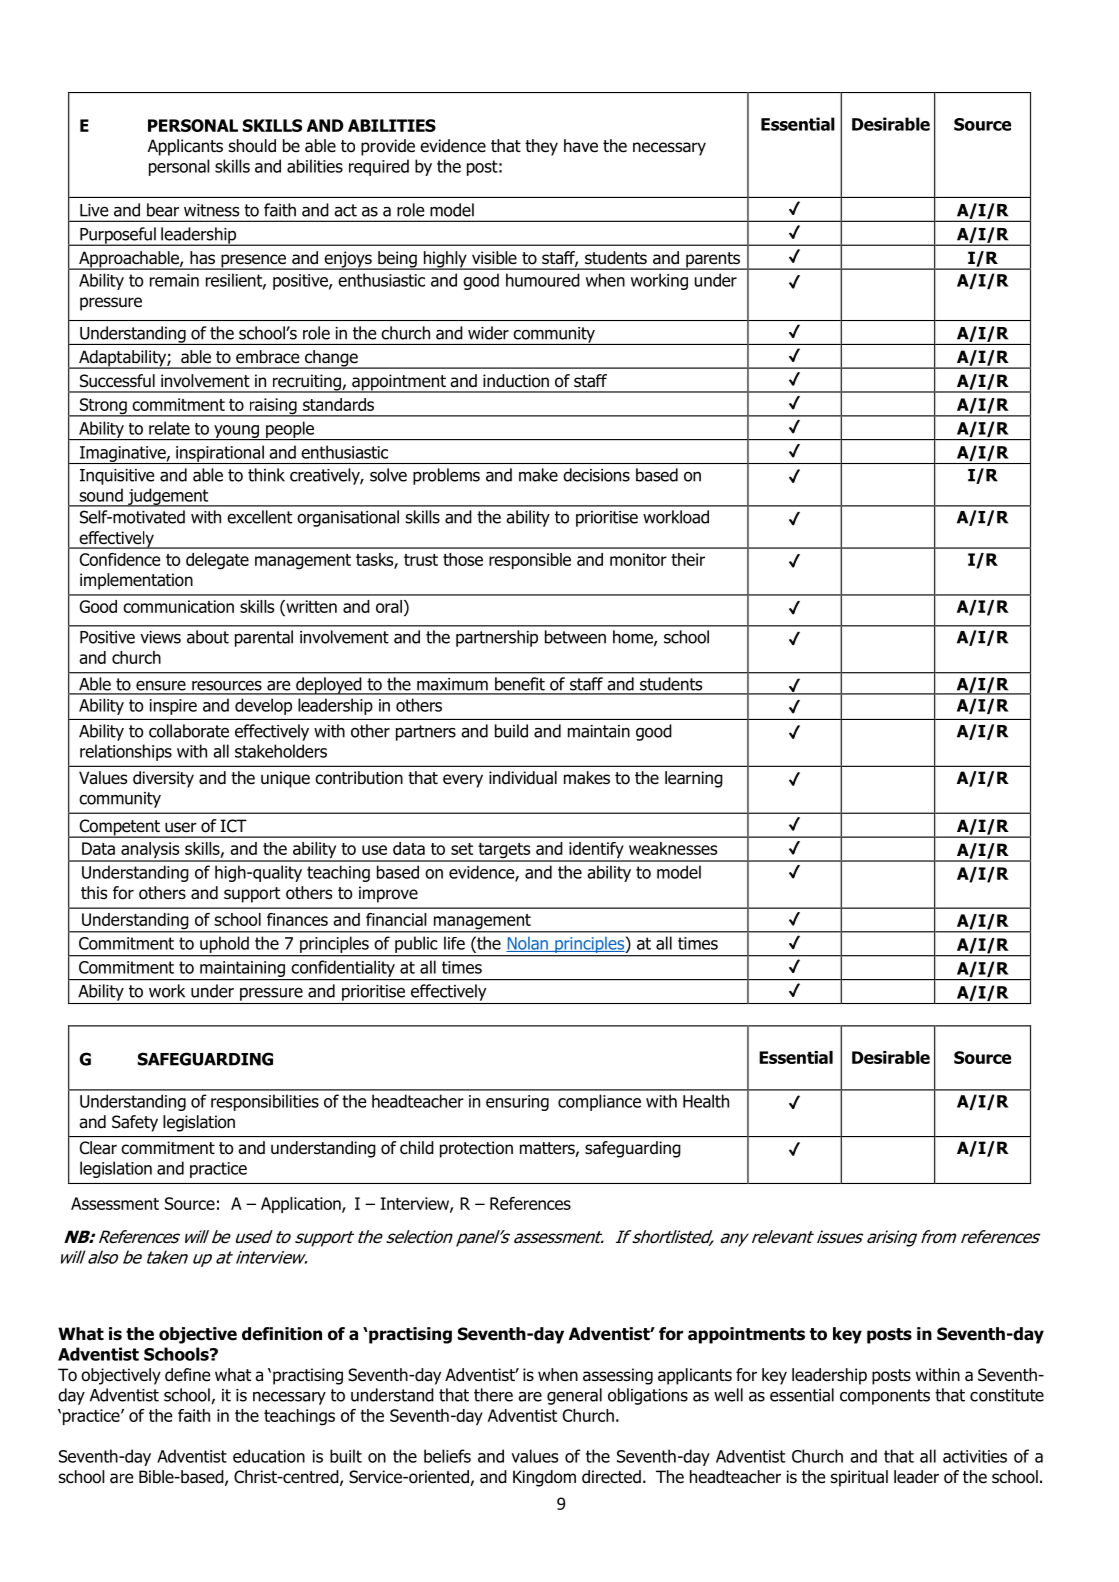 The height and width of the screenshot is (1582, 1119). What do you see at coordinates (575, 637) in the screenshot?
I see `between` at bounding box center [575, 637].
